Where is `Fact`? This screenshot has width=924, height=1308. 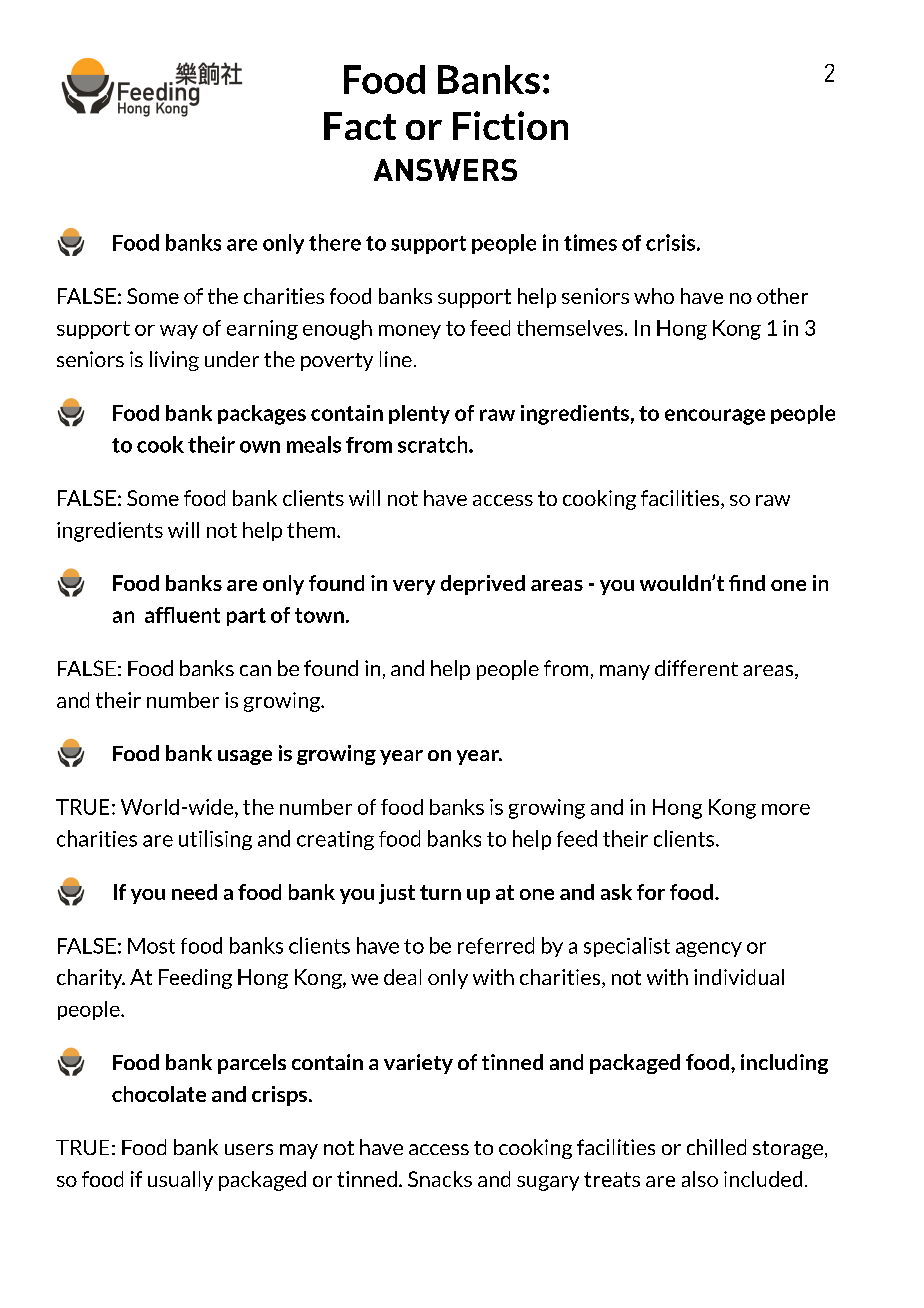
Fact is located at coordinates (360, 126).
